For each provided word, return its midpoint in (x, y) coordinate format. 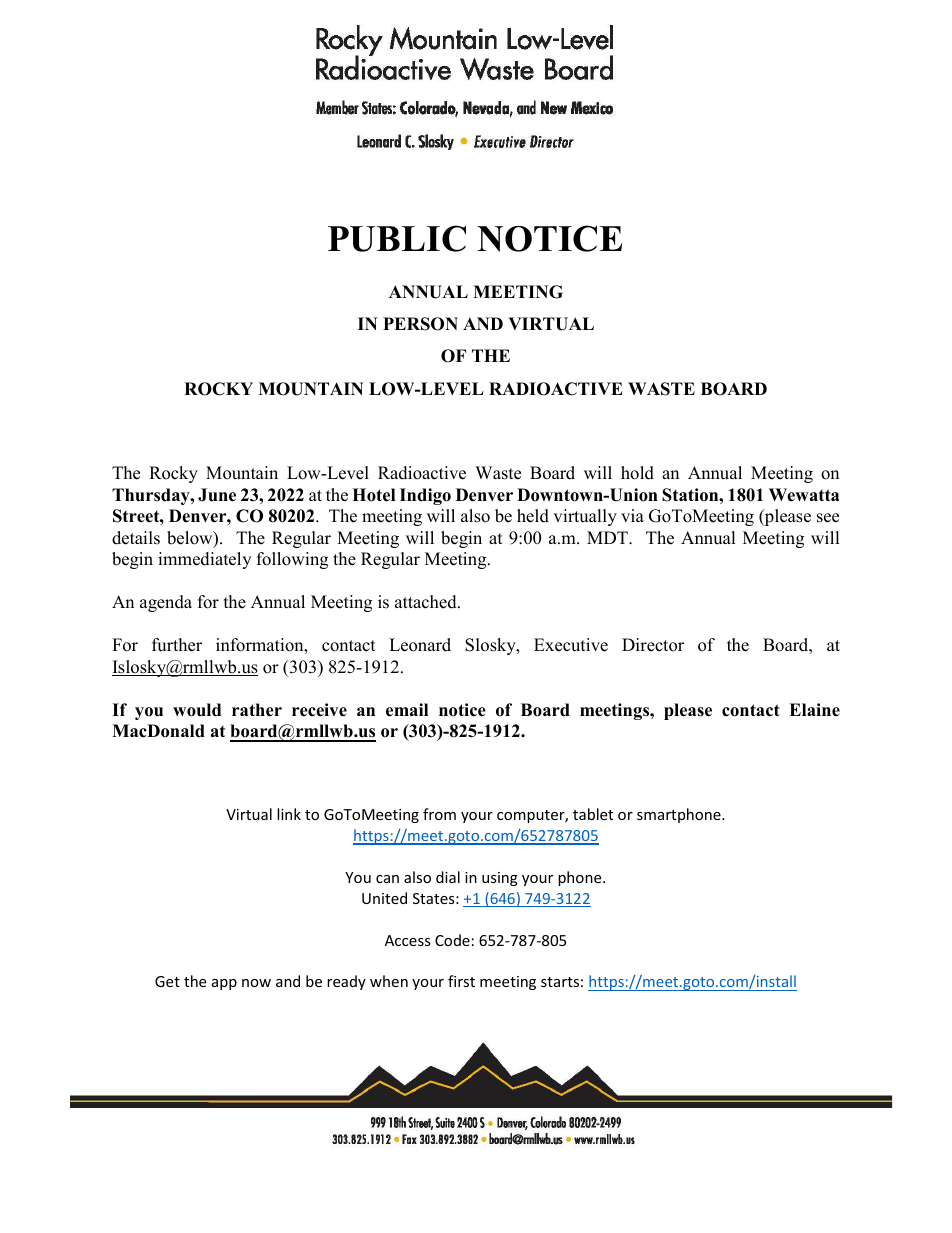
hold (637, 473)
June (217, 495)
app (224, 984)
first (461, 981)
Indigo (425, 496)
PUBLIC (397, 238)
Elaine (814, 710)
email (407, 710)
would (197, 710)
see (828, 518)
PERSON (420, 324)
